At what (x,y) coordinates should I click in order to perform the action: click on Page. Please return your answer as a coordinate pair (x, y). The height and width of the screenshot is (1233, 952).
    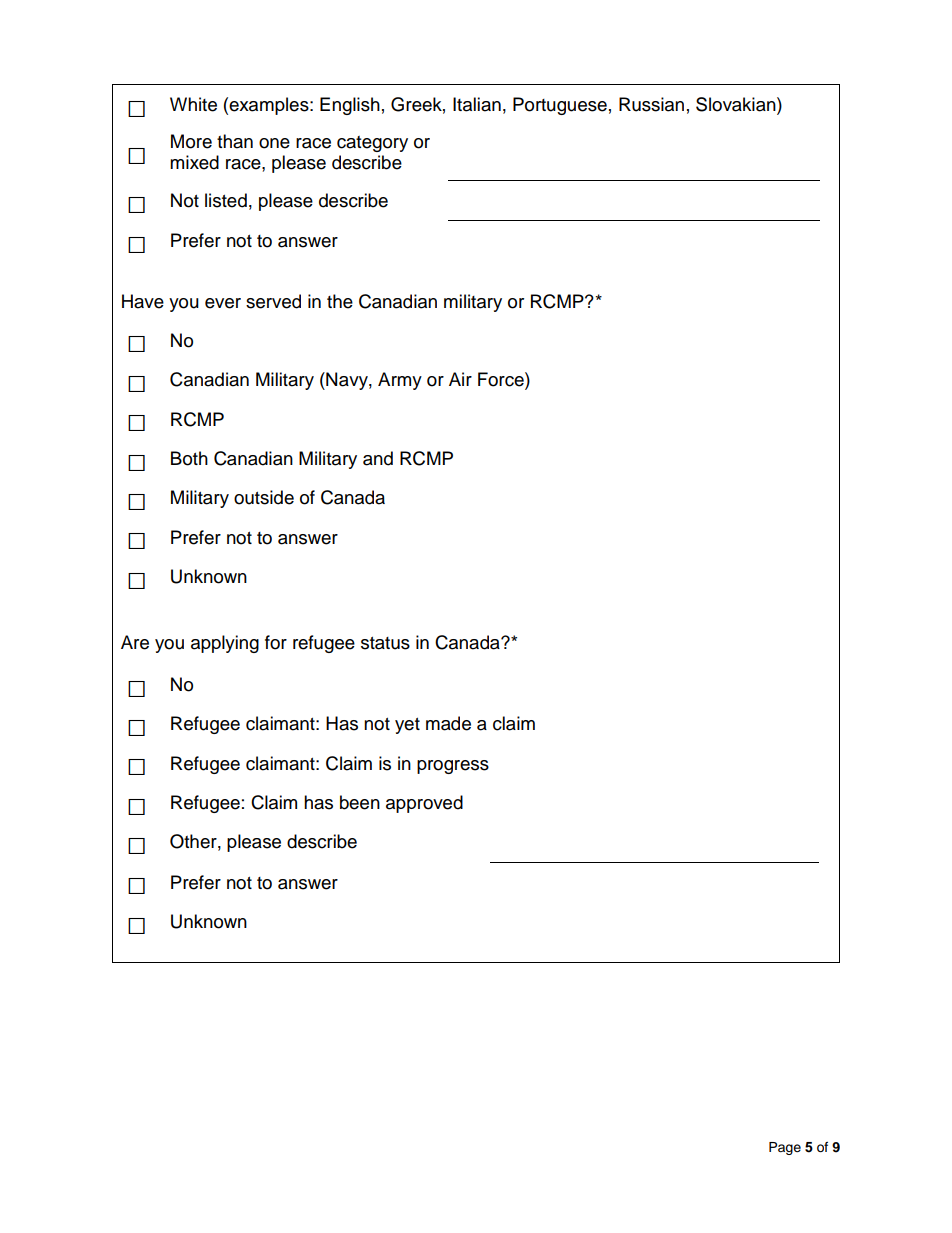
    Looking at the image, I should click on (785, 1148).
